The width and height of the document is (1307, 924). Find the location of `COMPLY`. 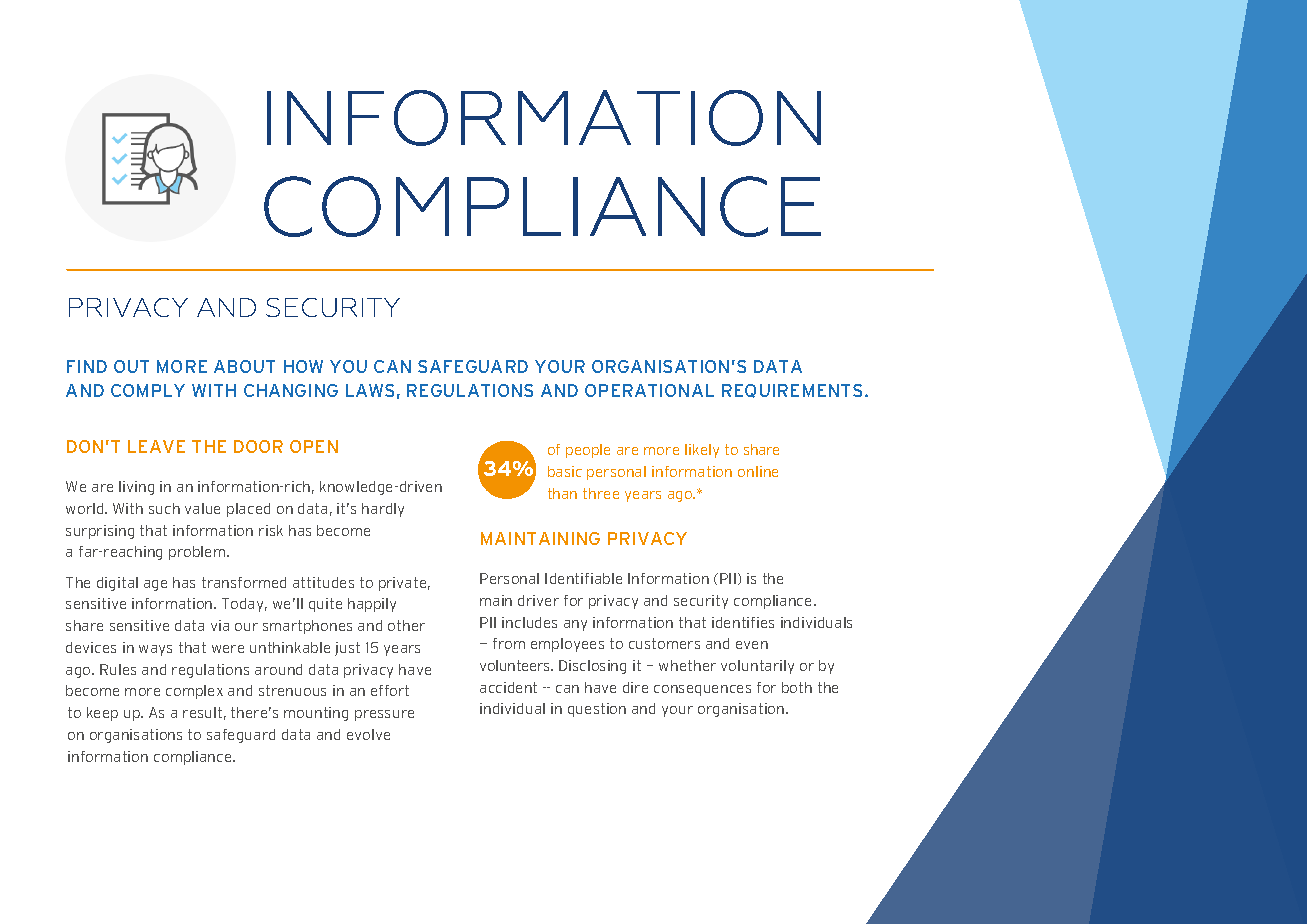

COMPLY is located at coordinates (148, 390).
